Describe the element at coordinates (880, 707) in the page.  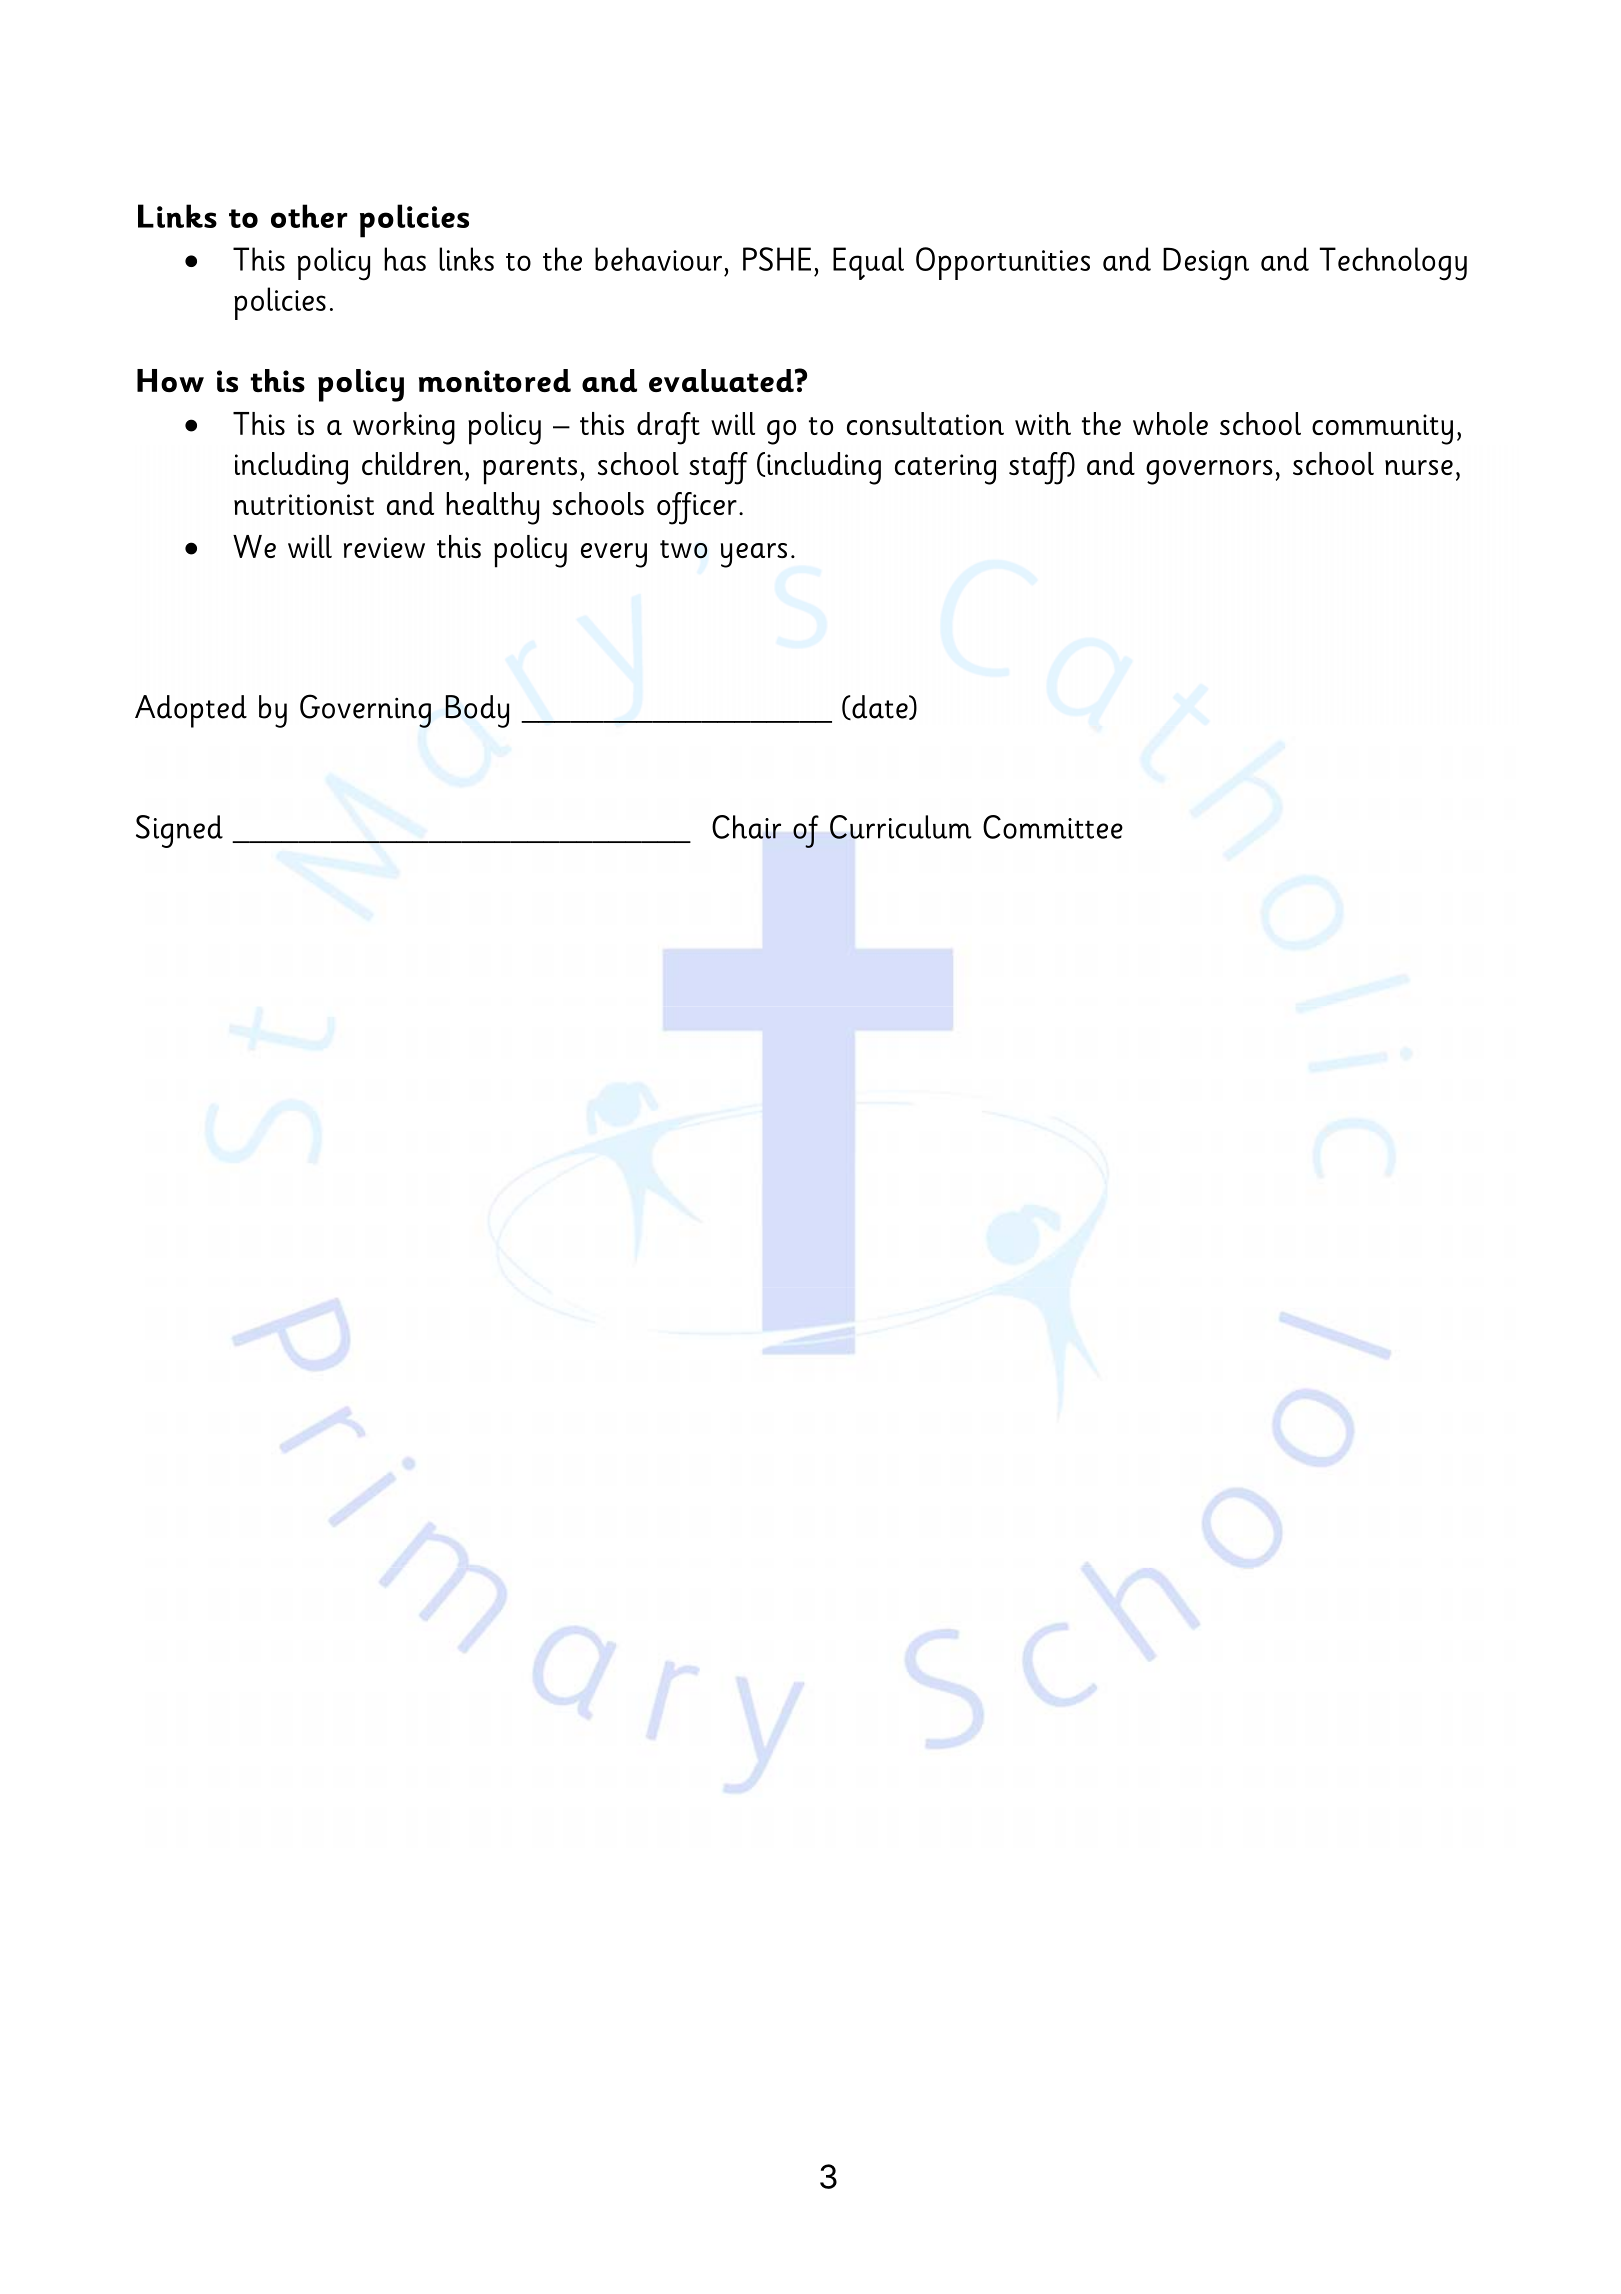
I see `date` at that location.
